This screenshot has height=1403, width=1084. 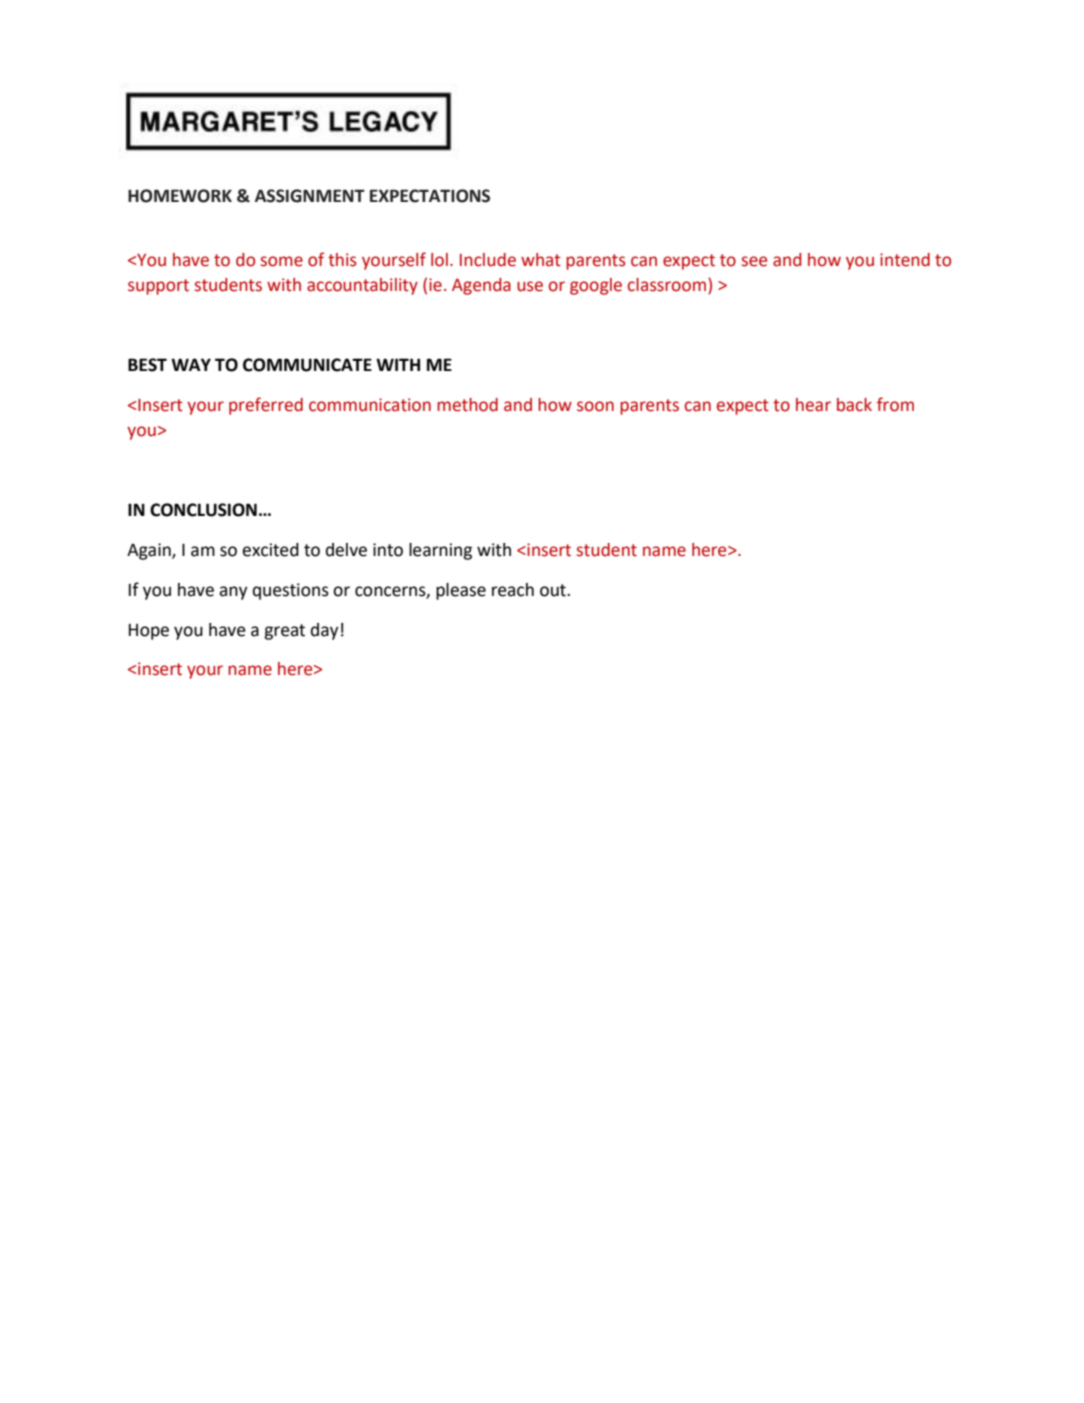 I want to click on back, so click(x=854, y=405).
